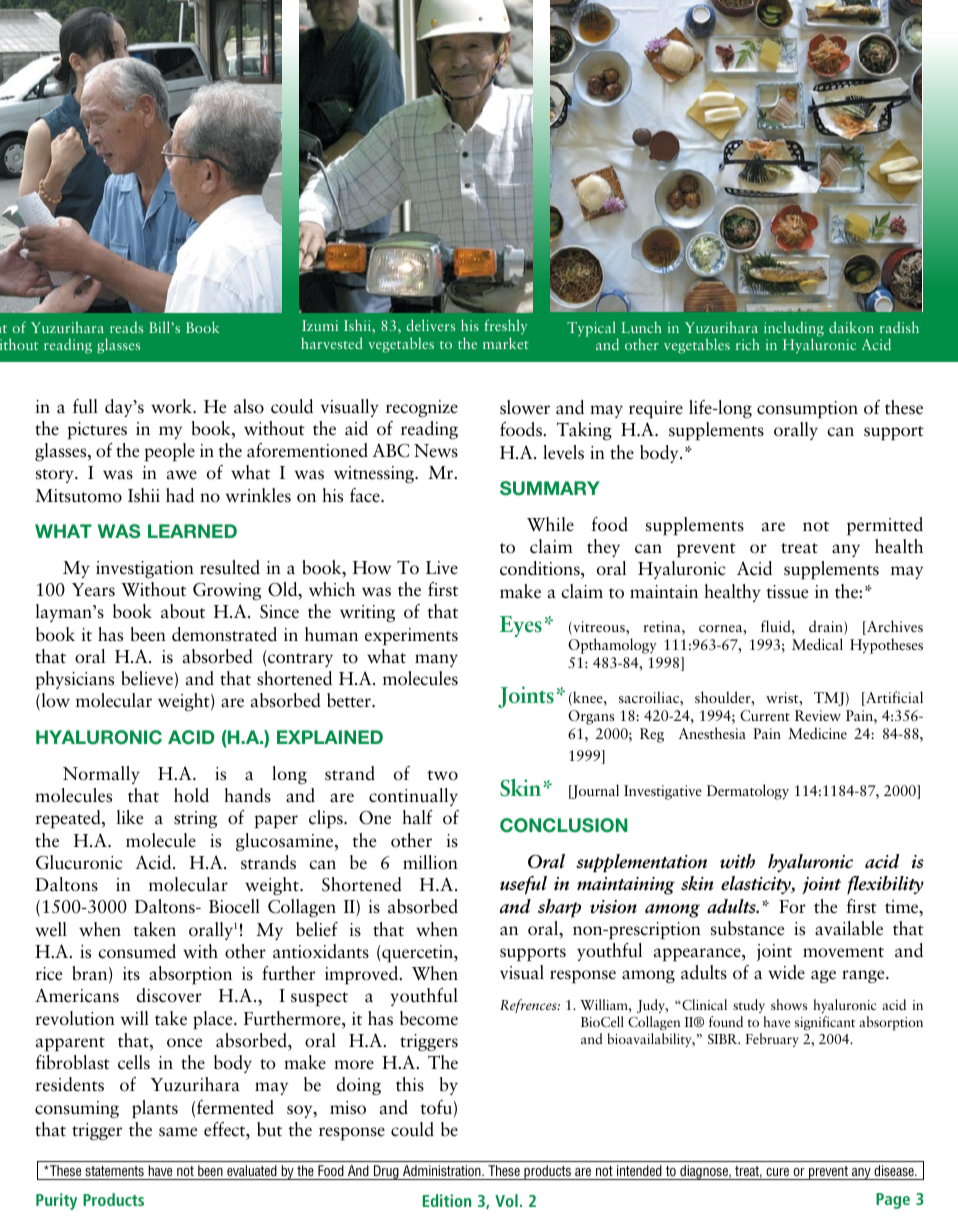  What do you see at coordinates (506, 343) in the page?
I see `market` at bounding box center [506, 343].
